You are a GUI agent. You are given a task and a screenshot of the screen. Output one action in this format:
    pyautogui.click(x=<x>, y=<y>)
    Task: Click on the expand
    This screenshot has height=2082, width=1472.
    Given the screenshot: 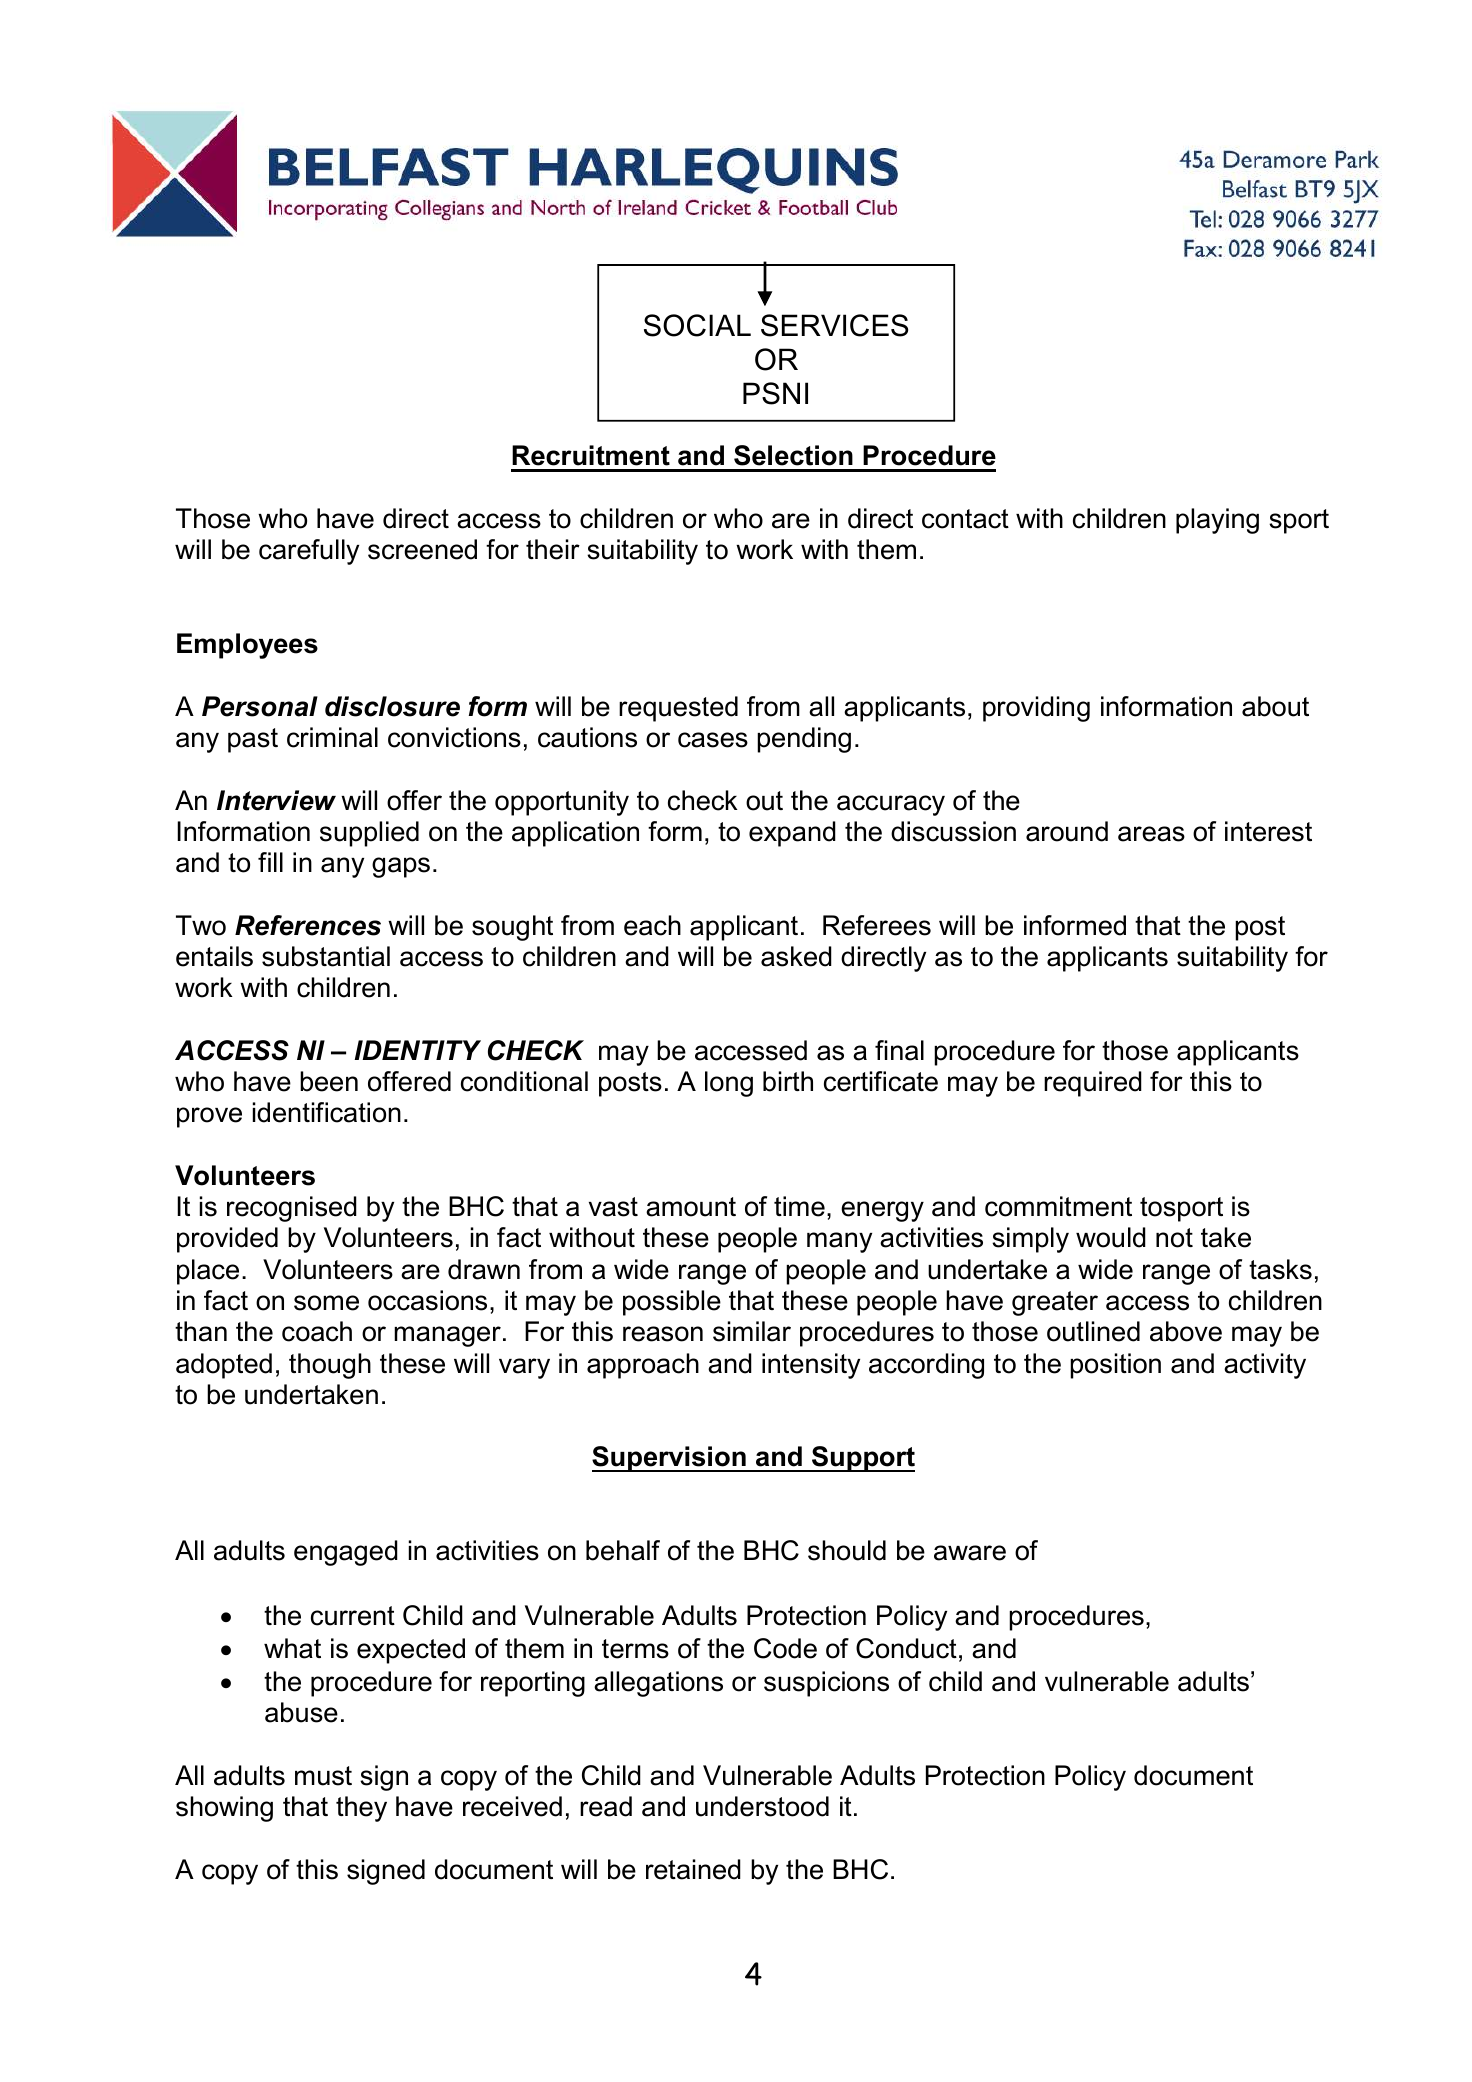 What is the action you would take?
    pyautogui.click(x=792, y=834)
